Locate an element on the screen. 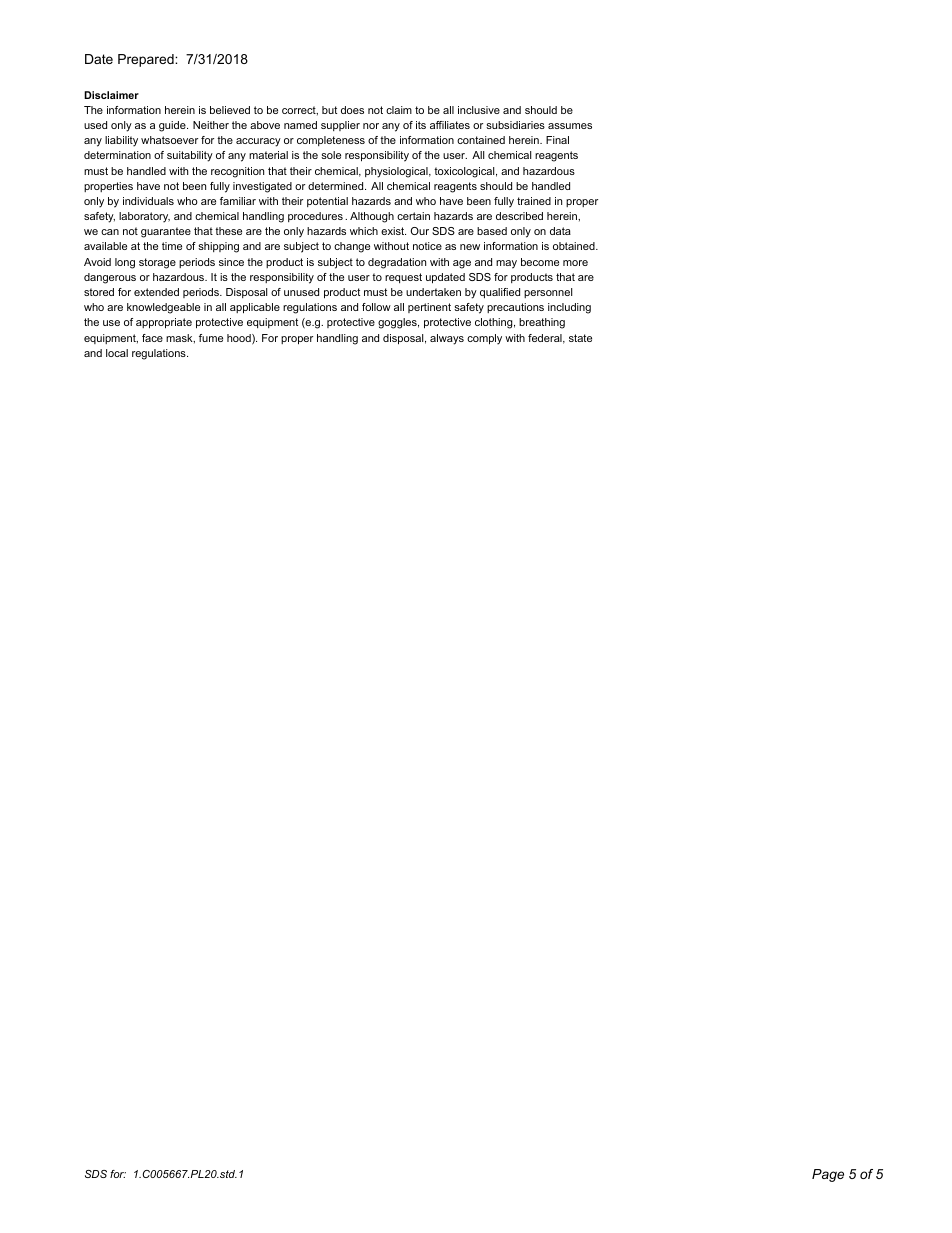 This screenshot has width=952, height=1233. state is located at coordinates (580, 338).
